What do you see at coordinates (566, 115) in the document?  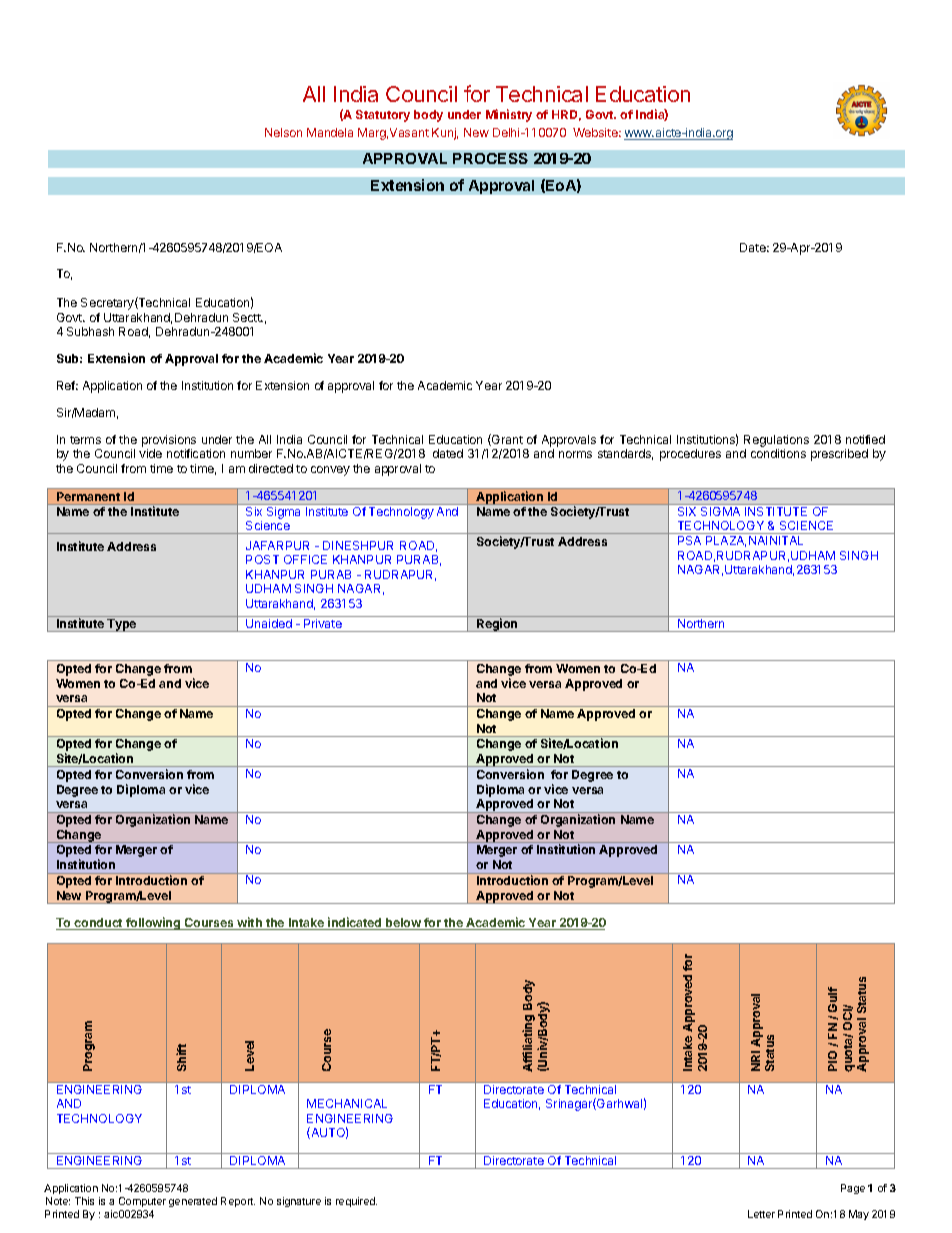 I see `HRD` at bounding box center [566, 115].
